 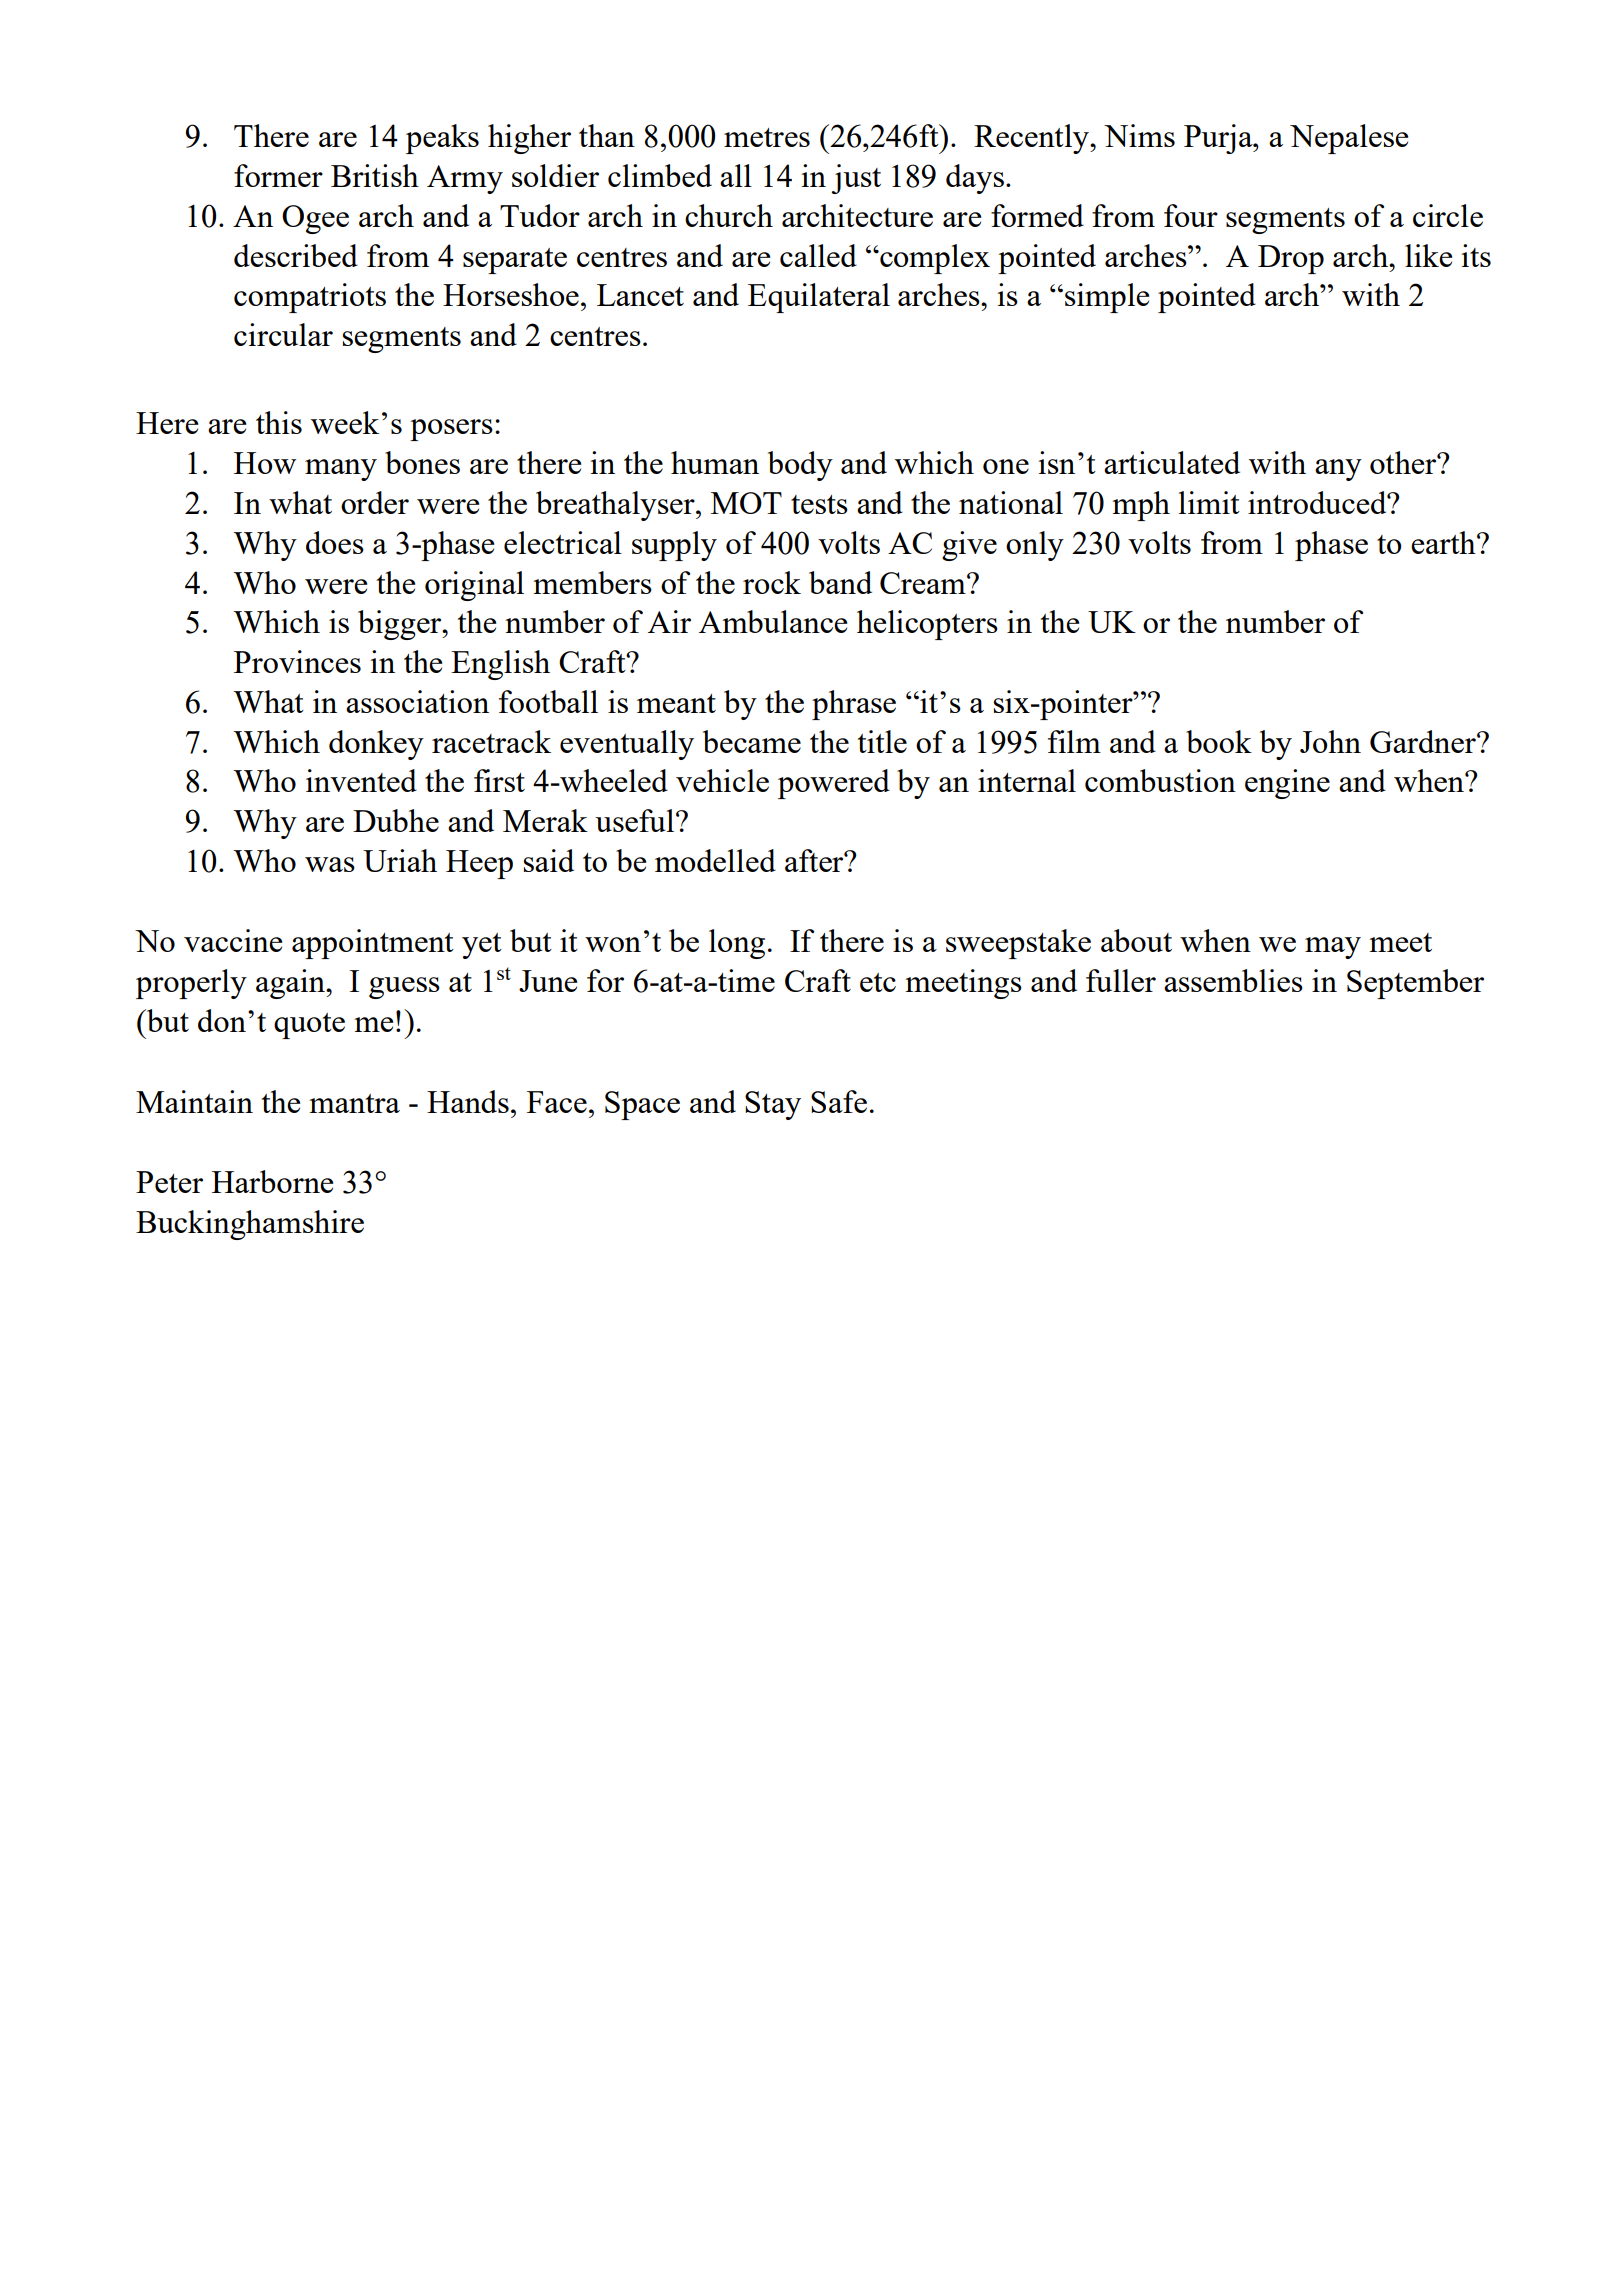 I want to click on Nepalese, so click(x=1349, y=139).
